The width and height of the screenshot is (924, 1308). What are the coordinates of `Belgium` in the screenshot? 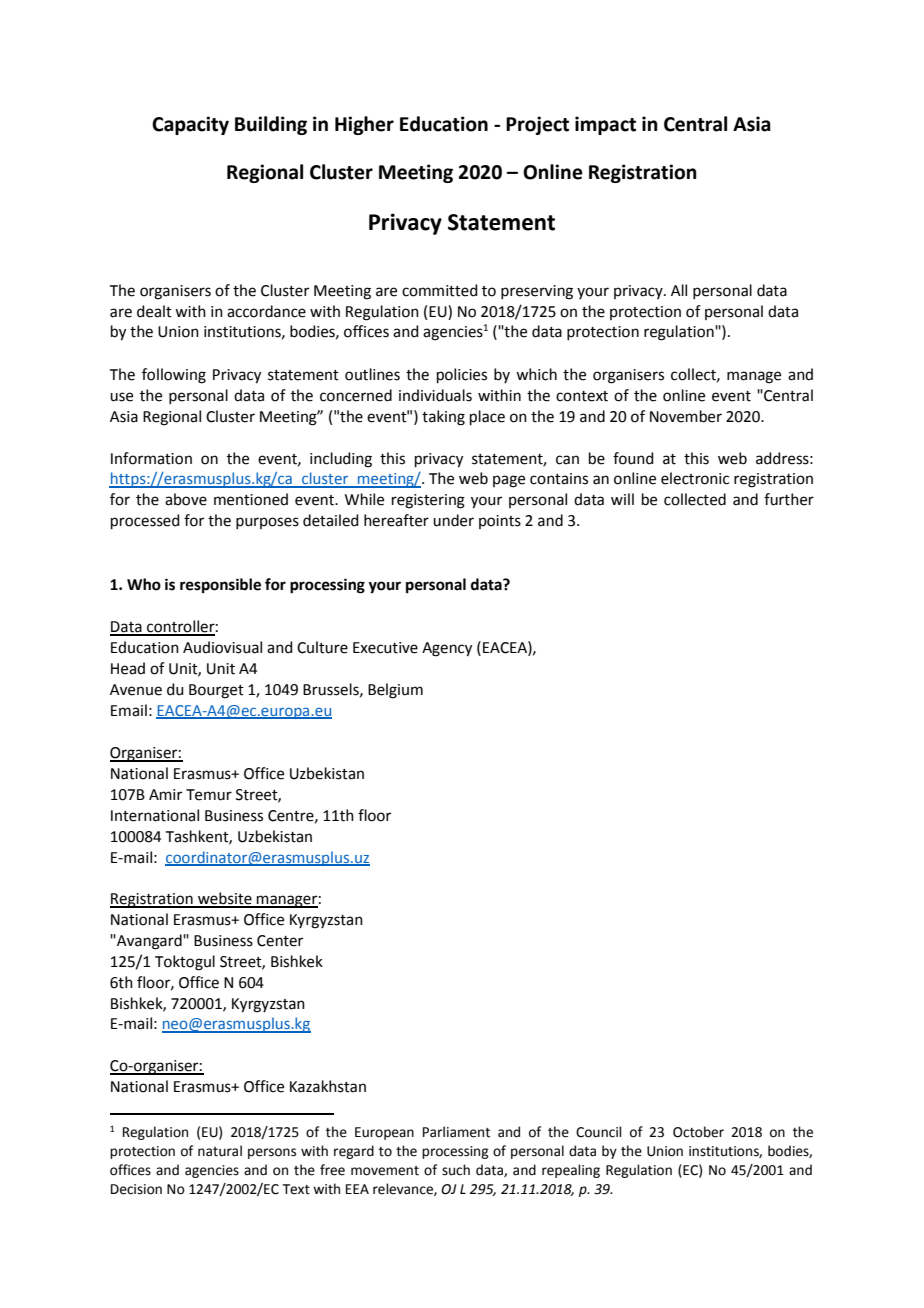 It's located at (395, 691).
